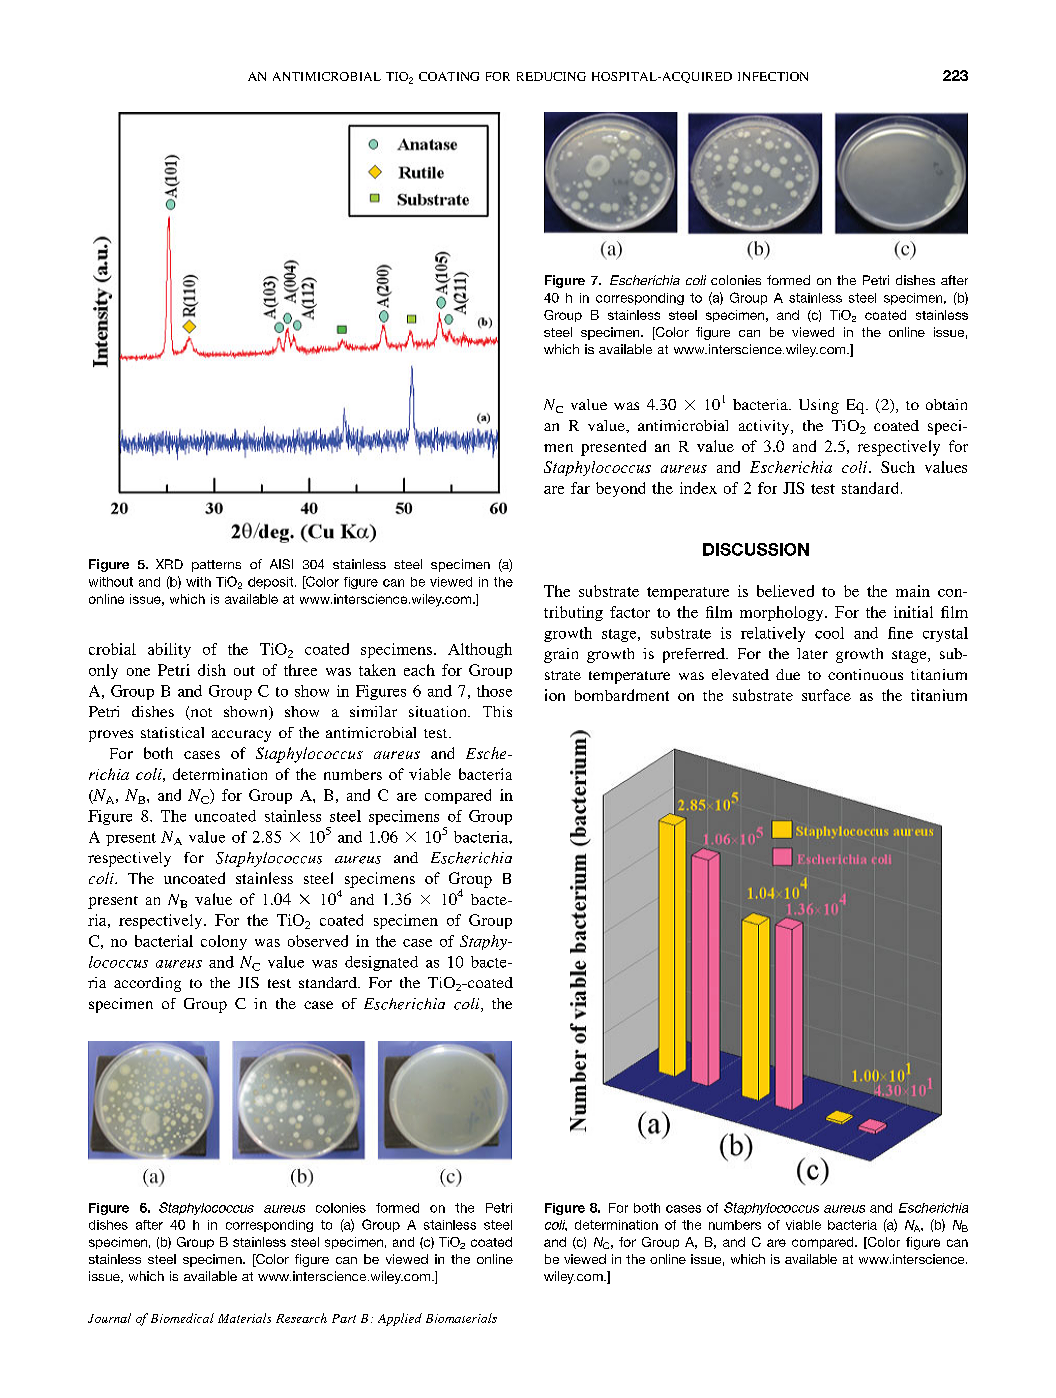  Describe the element at coordinates (182, 1318) in the image. I see `Biomedical` at that location.
